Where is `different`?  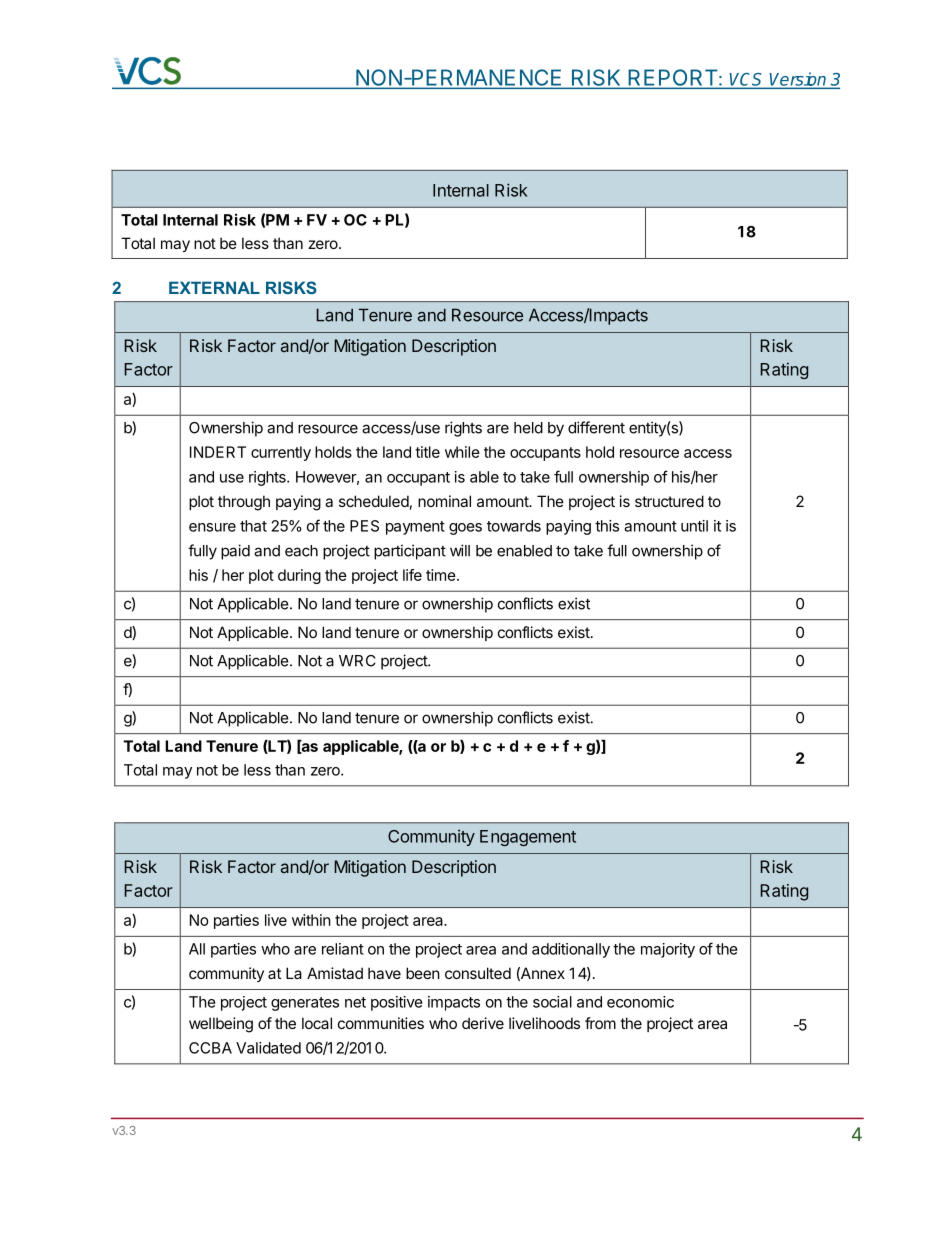
different is located at coordinates (596, 427).
